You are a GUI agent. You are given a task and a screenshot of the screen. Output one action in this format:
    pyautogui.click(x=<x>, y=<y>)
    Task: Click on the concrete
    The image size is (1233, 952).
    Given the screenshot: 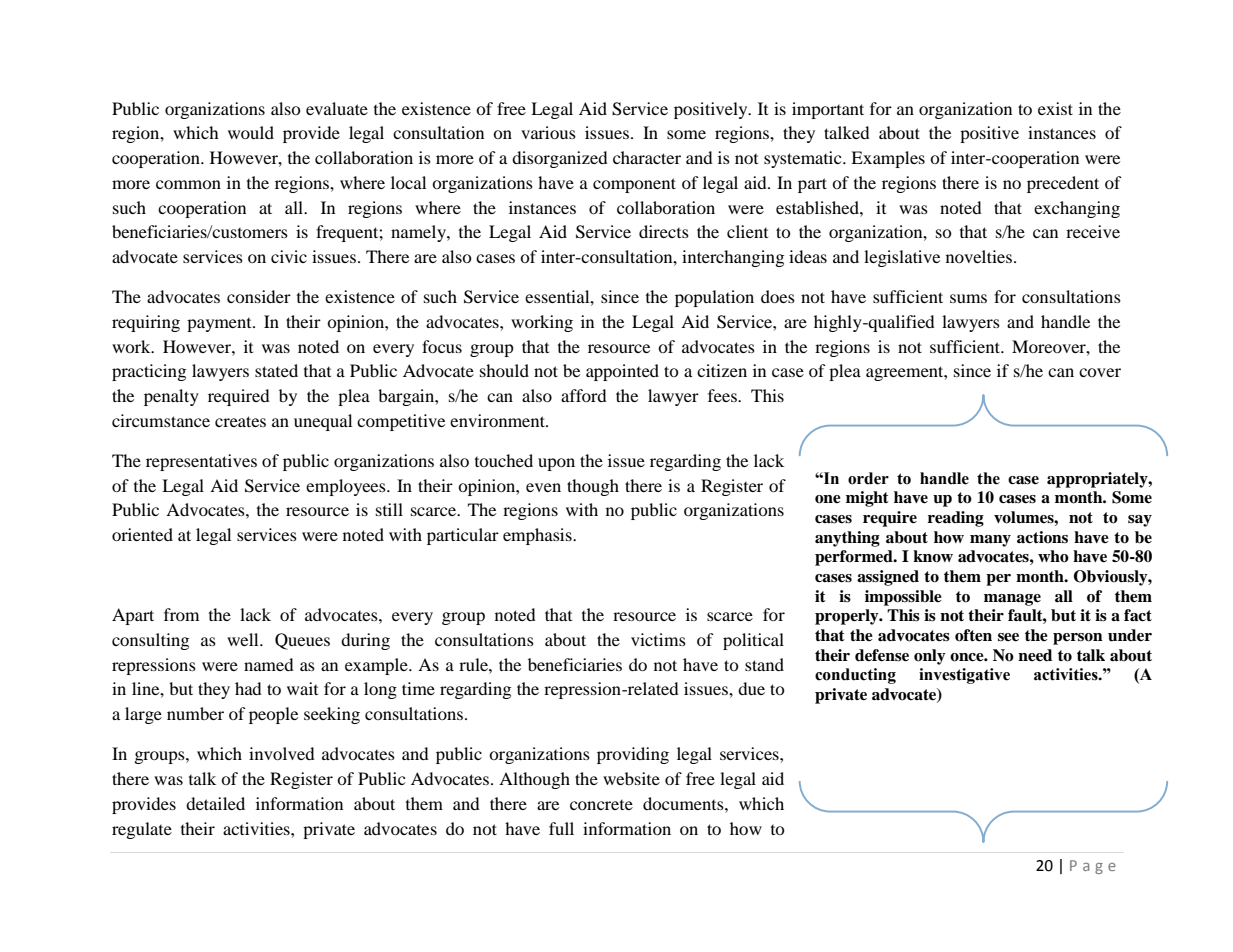 What is the action you would take?
    pyautogui.click(x=601, y=805)
